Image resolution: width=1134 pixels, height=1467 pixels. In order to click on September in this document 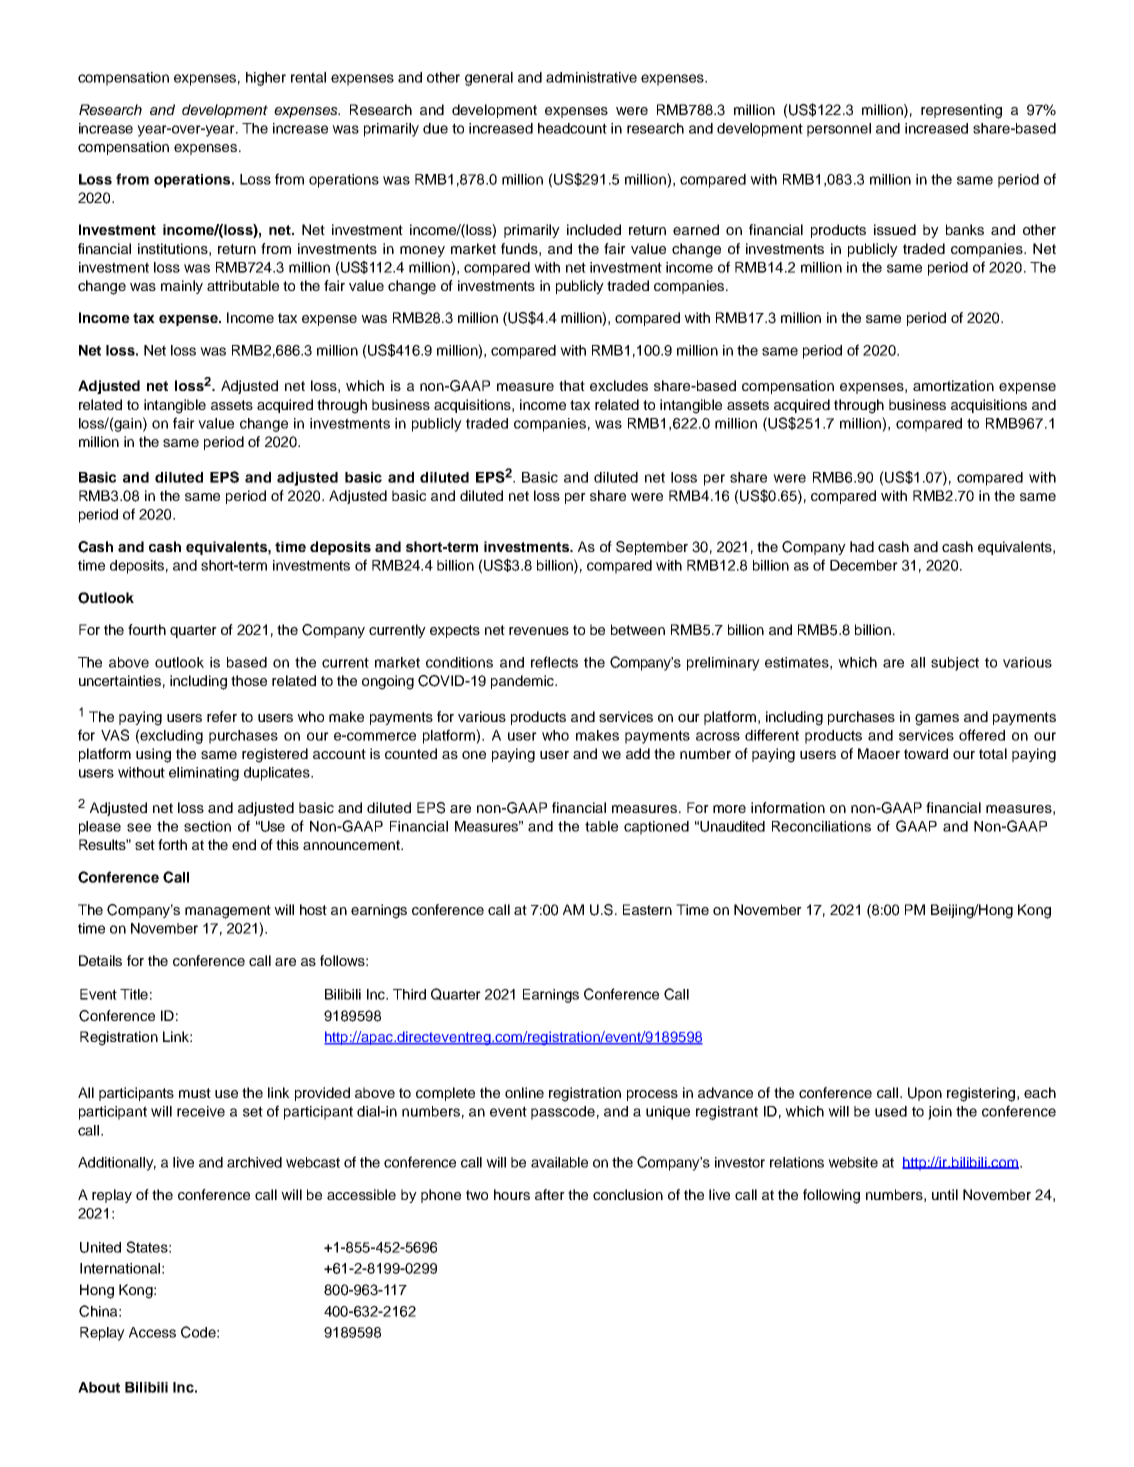, I will do `click(652, 548)`.
